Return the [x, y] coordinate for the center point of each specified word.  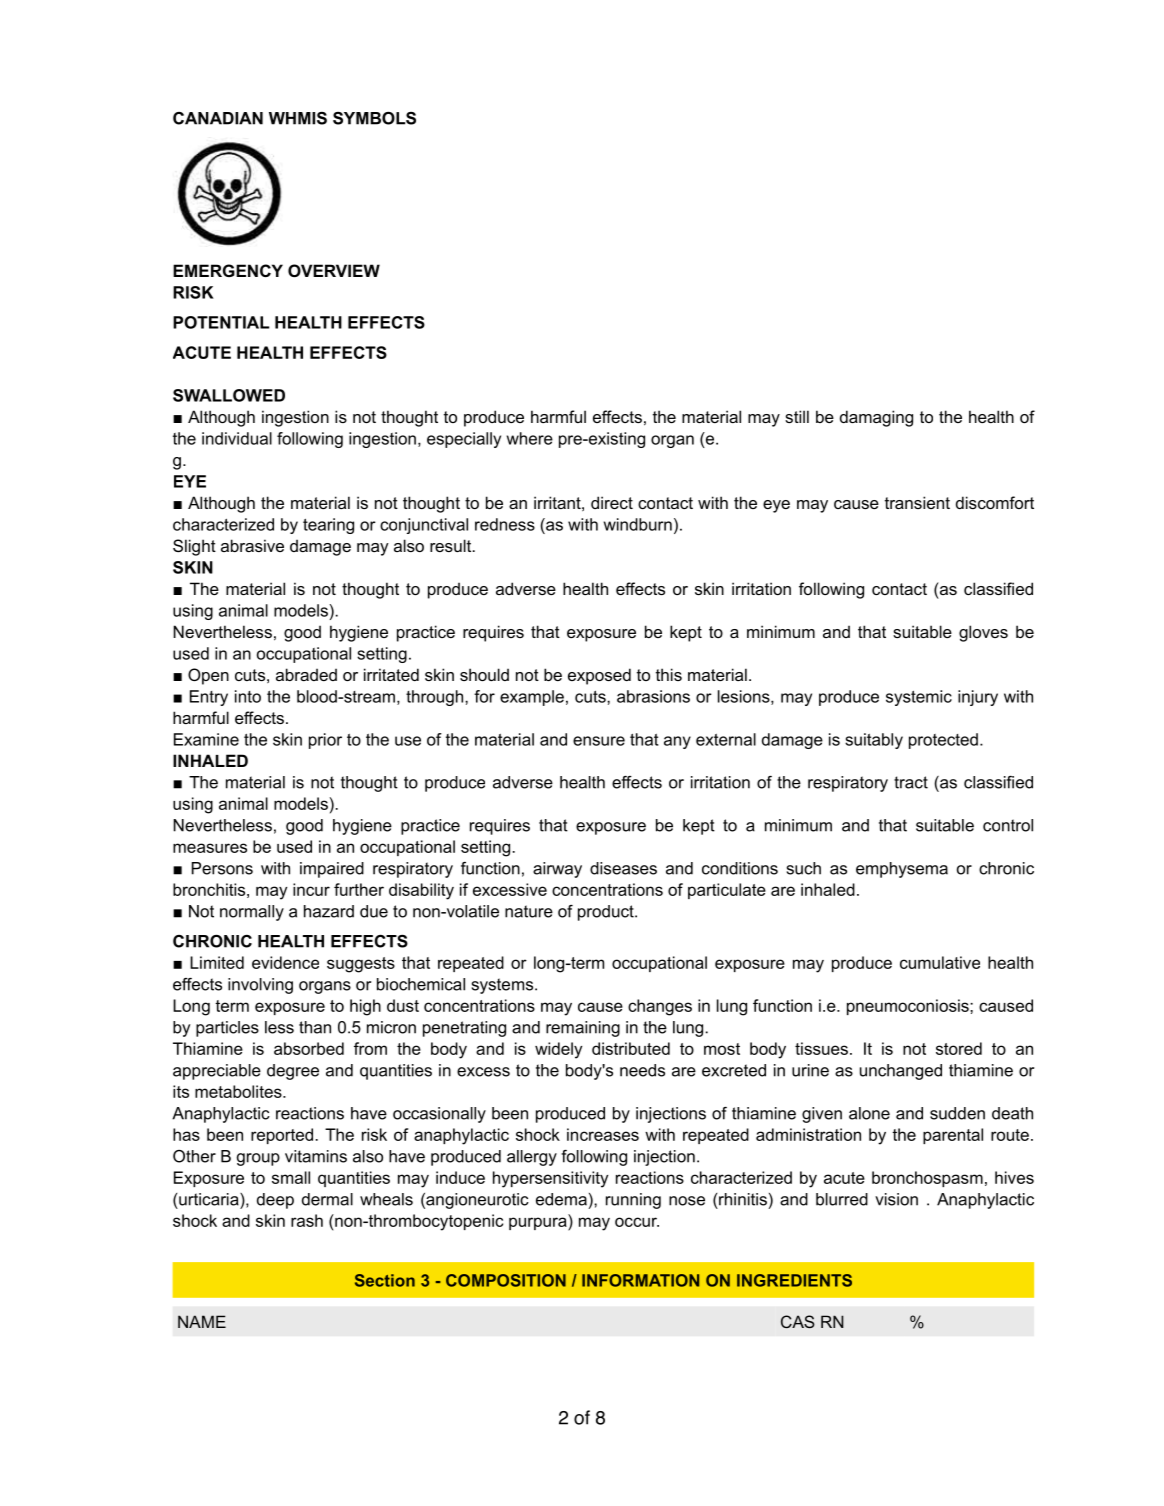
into [248, 696]
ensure [599, 741]
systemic [919, 698]
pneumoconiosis [909, 1007]
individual [237, 438]
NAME [202, 1321]
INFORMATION [640, 1280]
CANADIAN [218, 118]
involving [260, 986]
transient [917, 502]
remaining [583, 1029]
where [530, 438]
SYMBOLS [374, 118]
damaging [876, 418]
